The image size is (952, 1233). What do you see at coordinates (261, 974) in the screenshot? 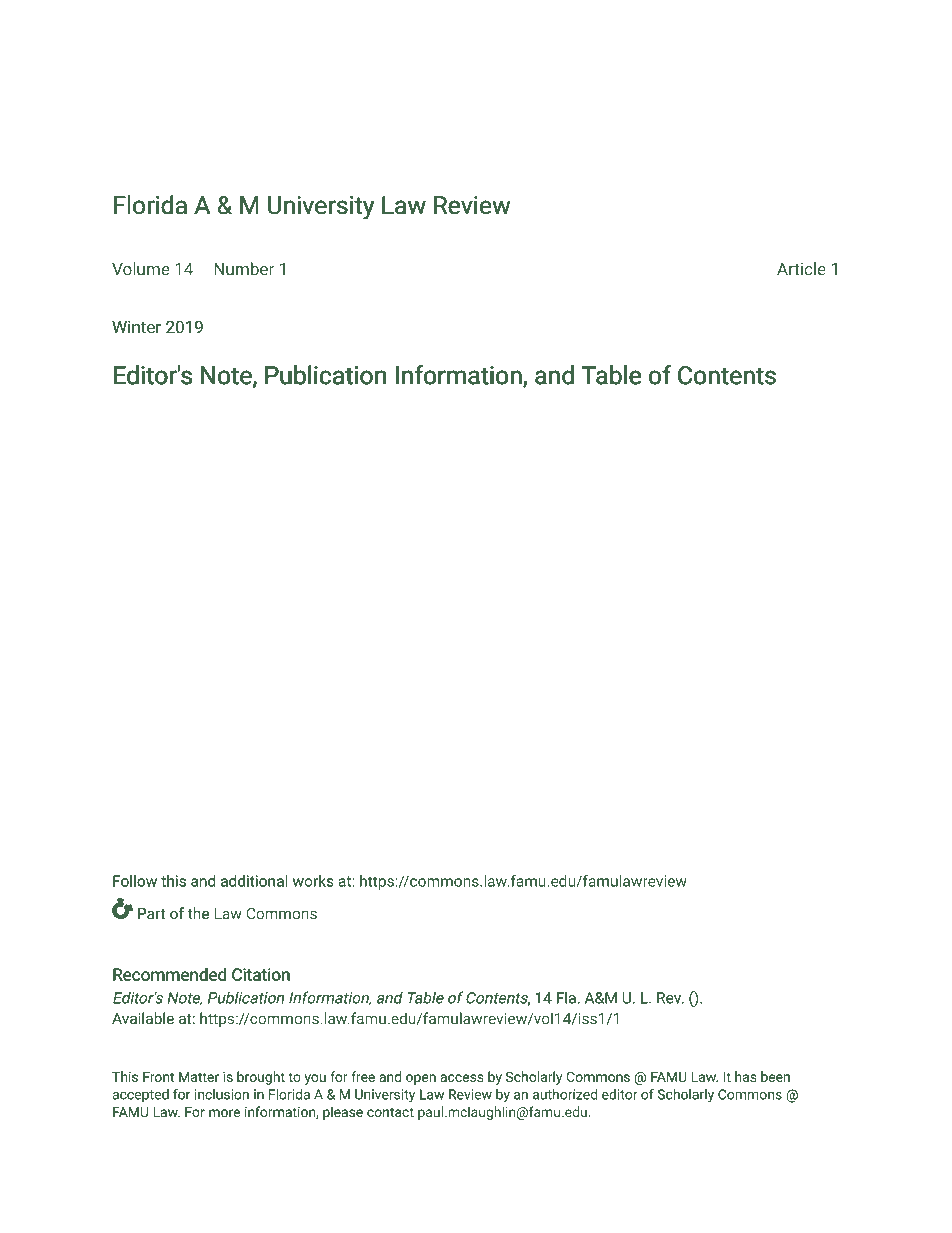
I see `Citation` at bounding box center [261, 974].
